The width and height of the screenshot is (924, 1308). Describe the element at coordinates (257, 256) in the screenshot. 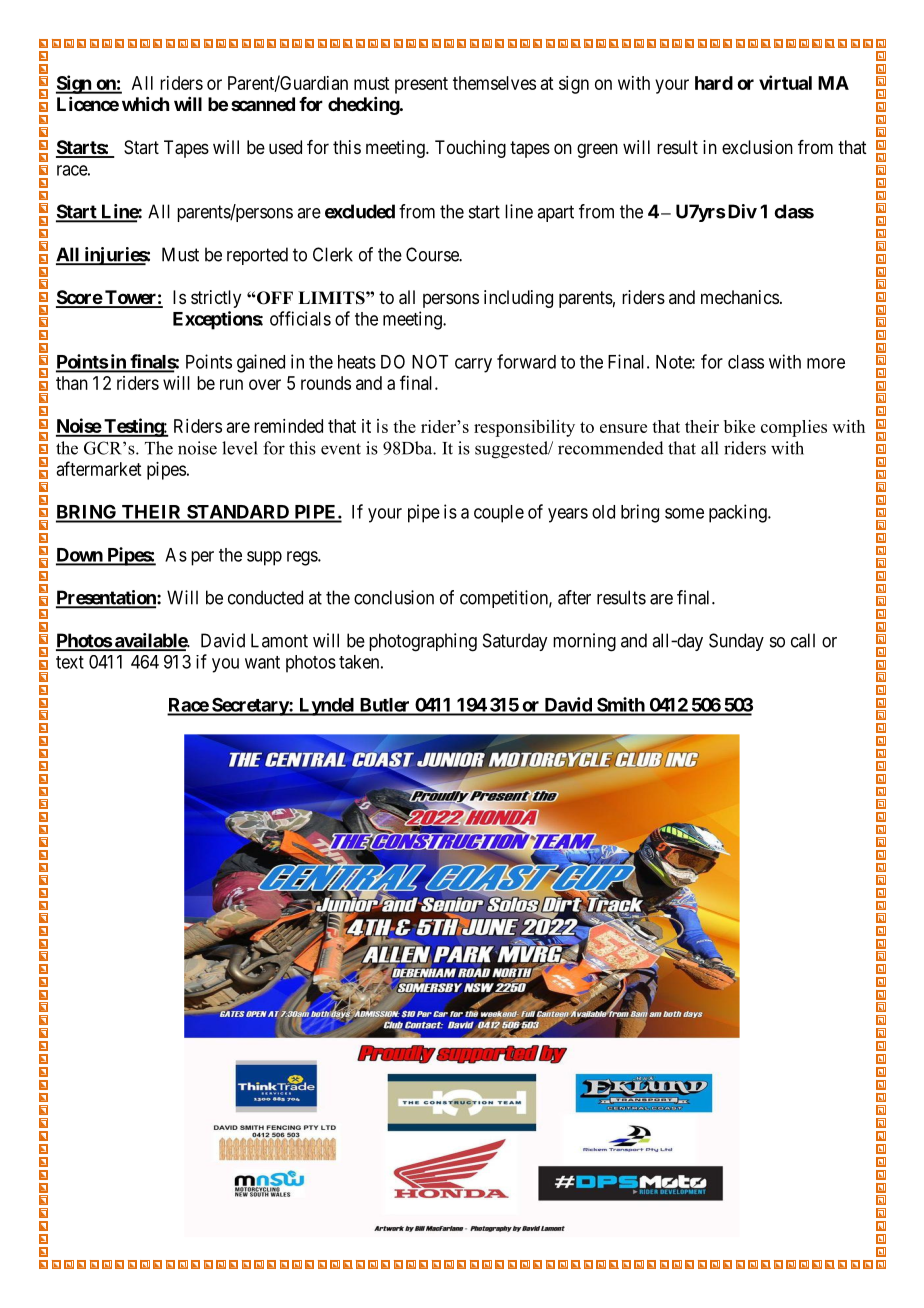

I see `reported` at that location.
